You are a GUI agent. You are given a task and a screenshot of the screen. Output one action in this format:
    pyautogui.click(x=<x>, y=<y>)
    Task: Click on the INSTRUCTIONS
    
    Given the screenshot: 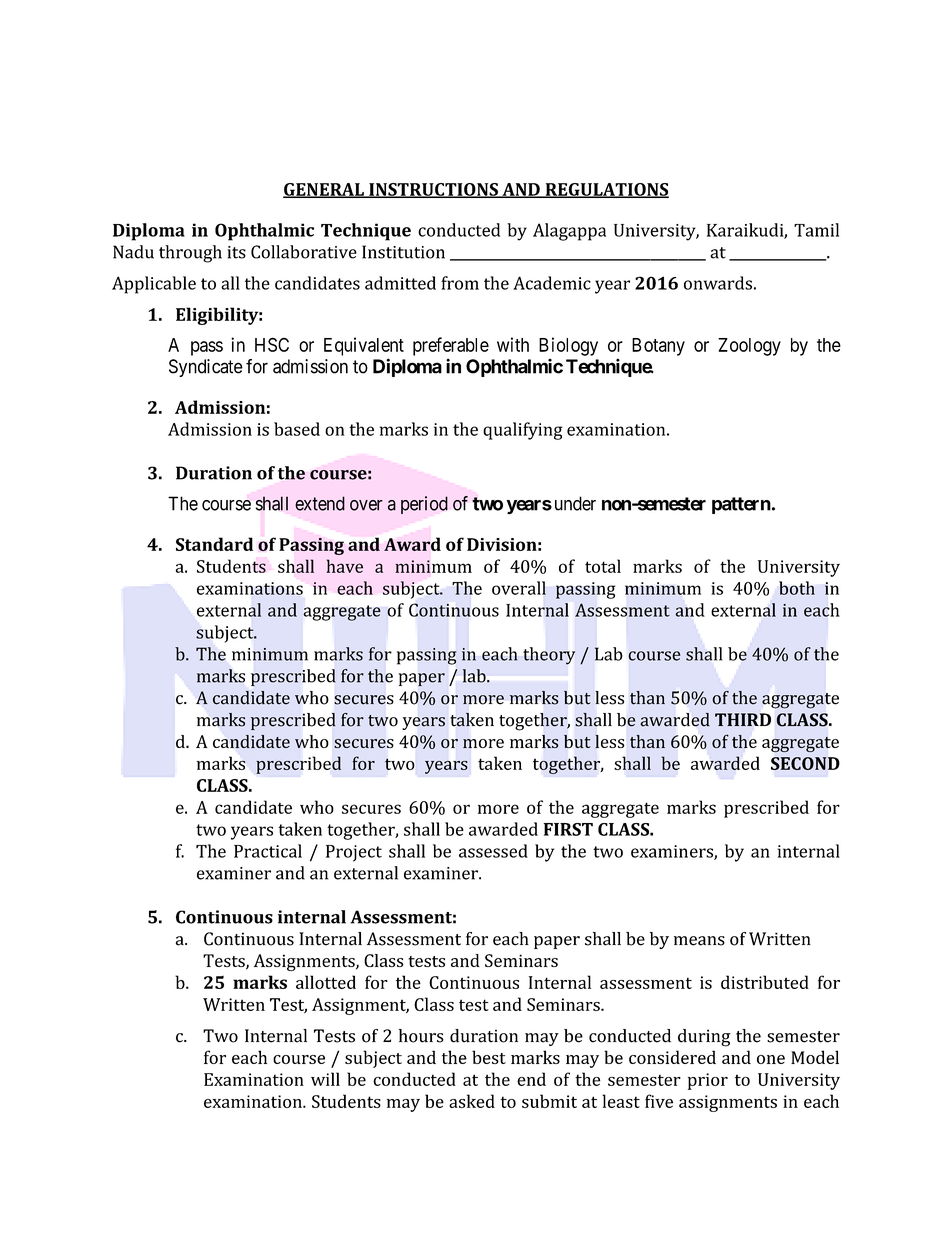 What is the action you would take?
    pyautogui.click(x=433, y=190)
